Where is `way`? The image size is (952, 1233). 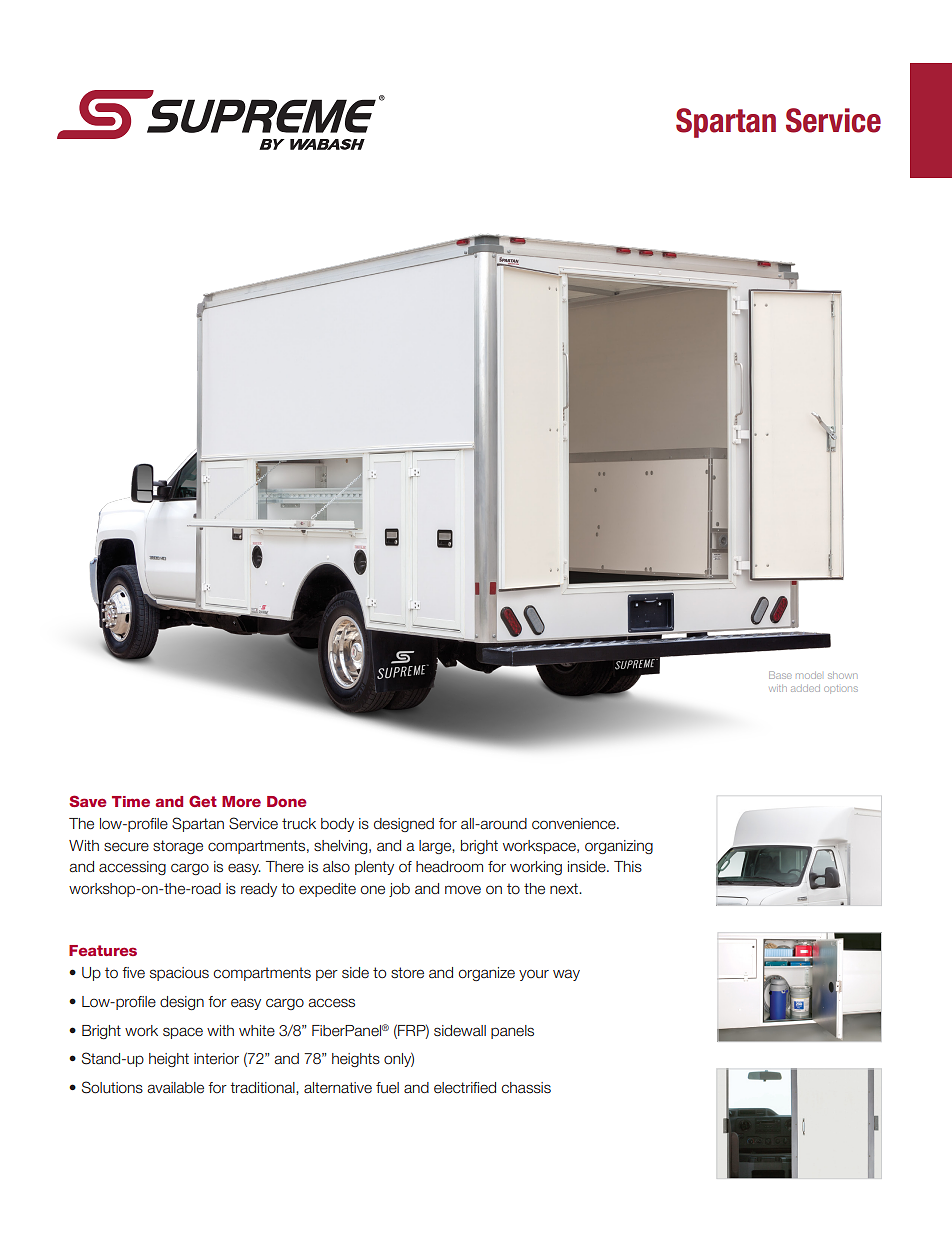 way is located at coordinates (566, 975).
